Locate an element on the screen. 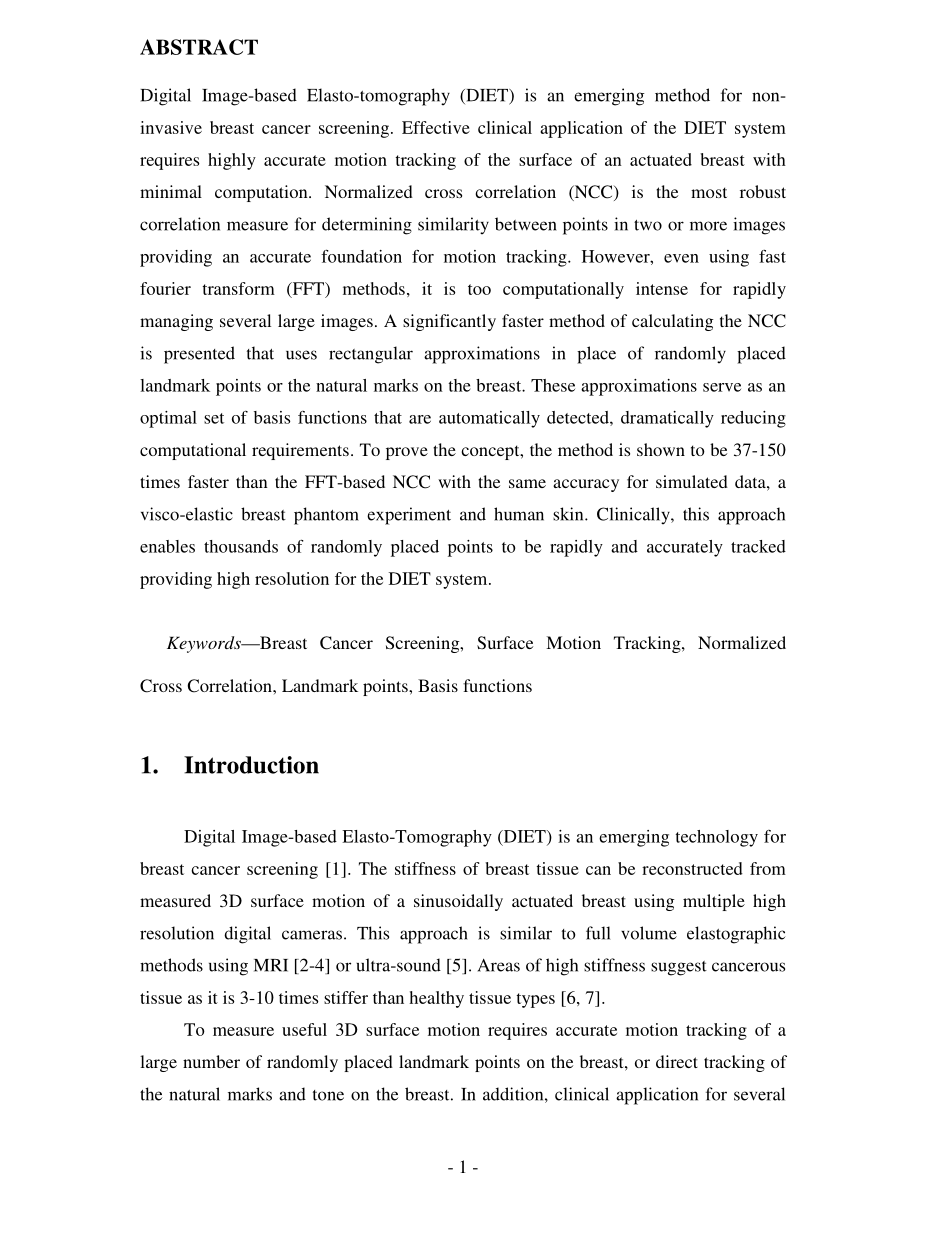 The image size is (952, 1233). Effective is located at coordinates (436, 127).
